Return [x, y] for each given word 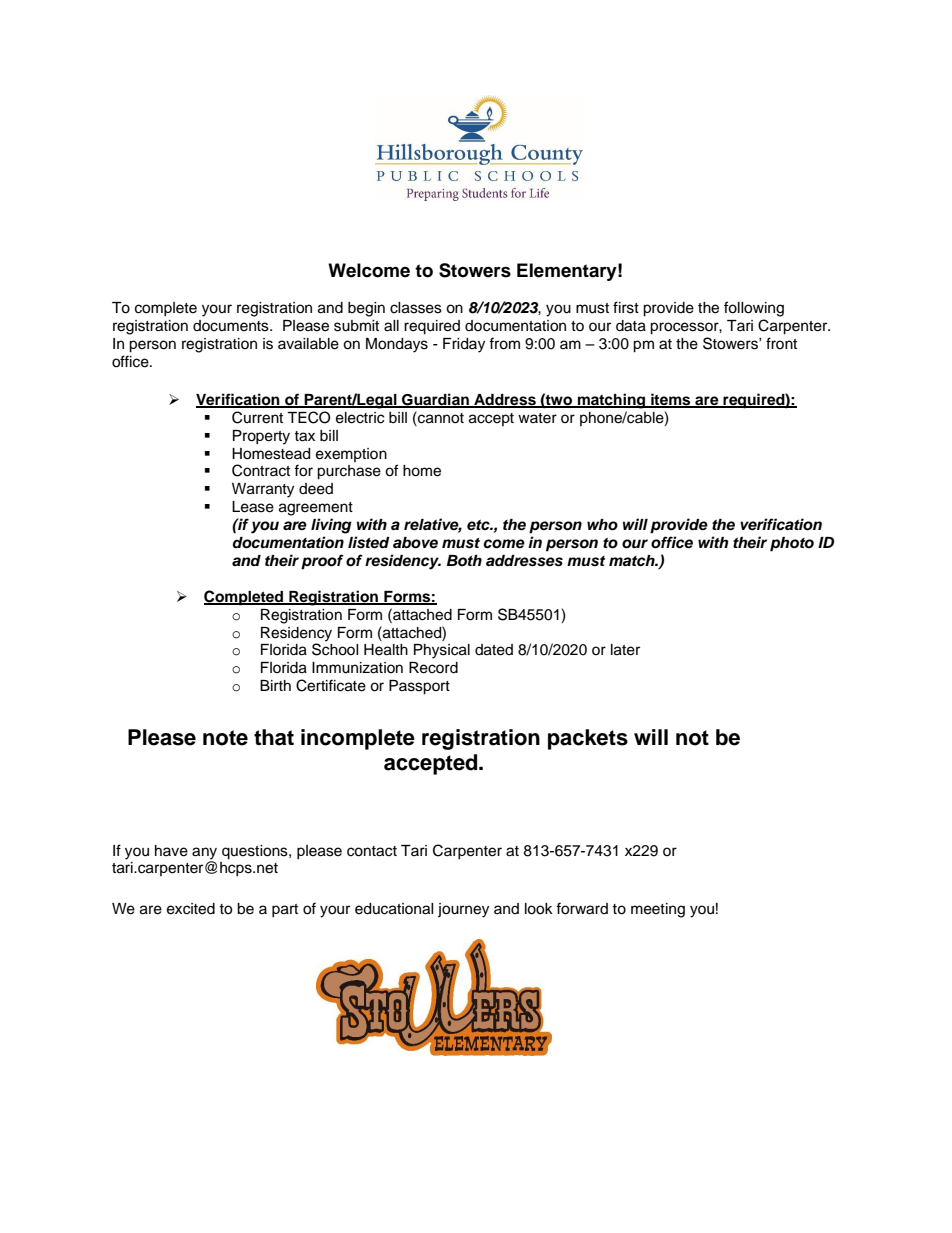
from [504, 343]
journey [463, 910]
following [754, 309]
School [335, 649]
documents [232, 326]
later [625, 650]
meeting [658, 910]
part [285, 910]
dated [494, 650]
